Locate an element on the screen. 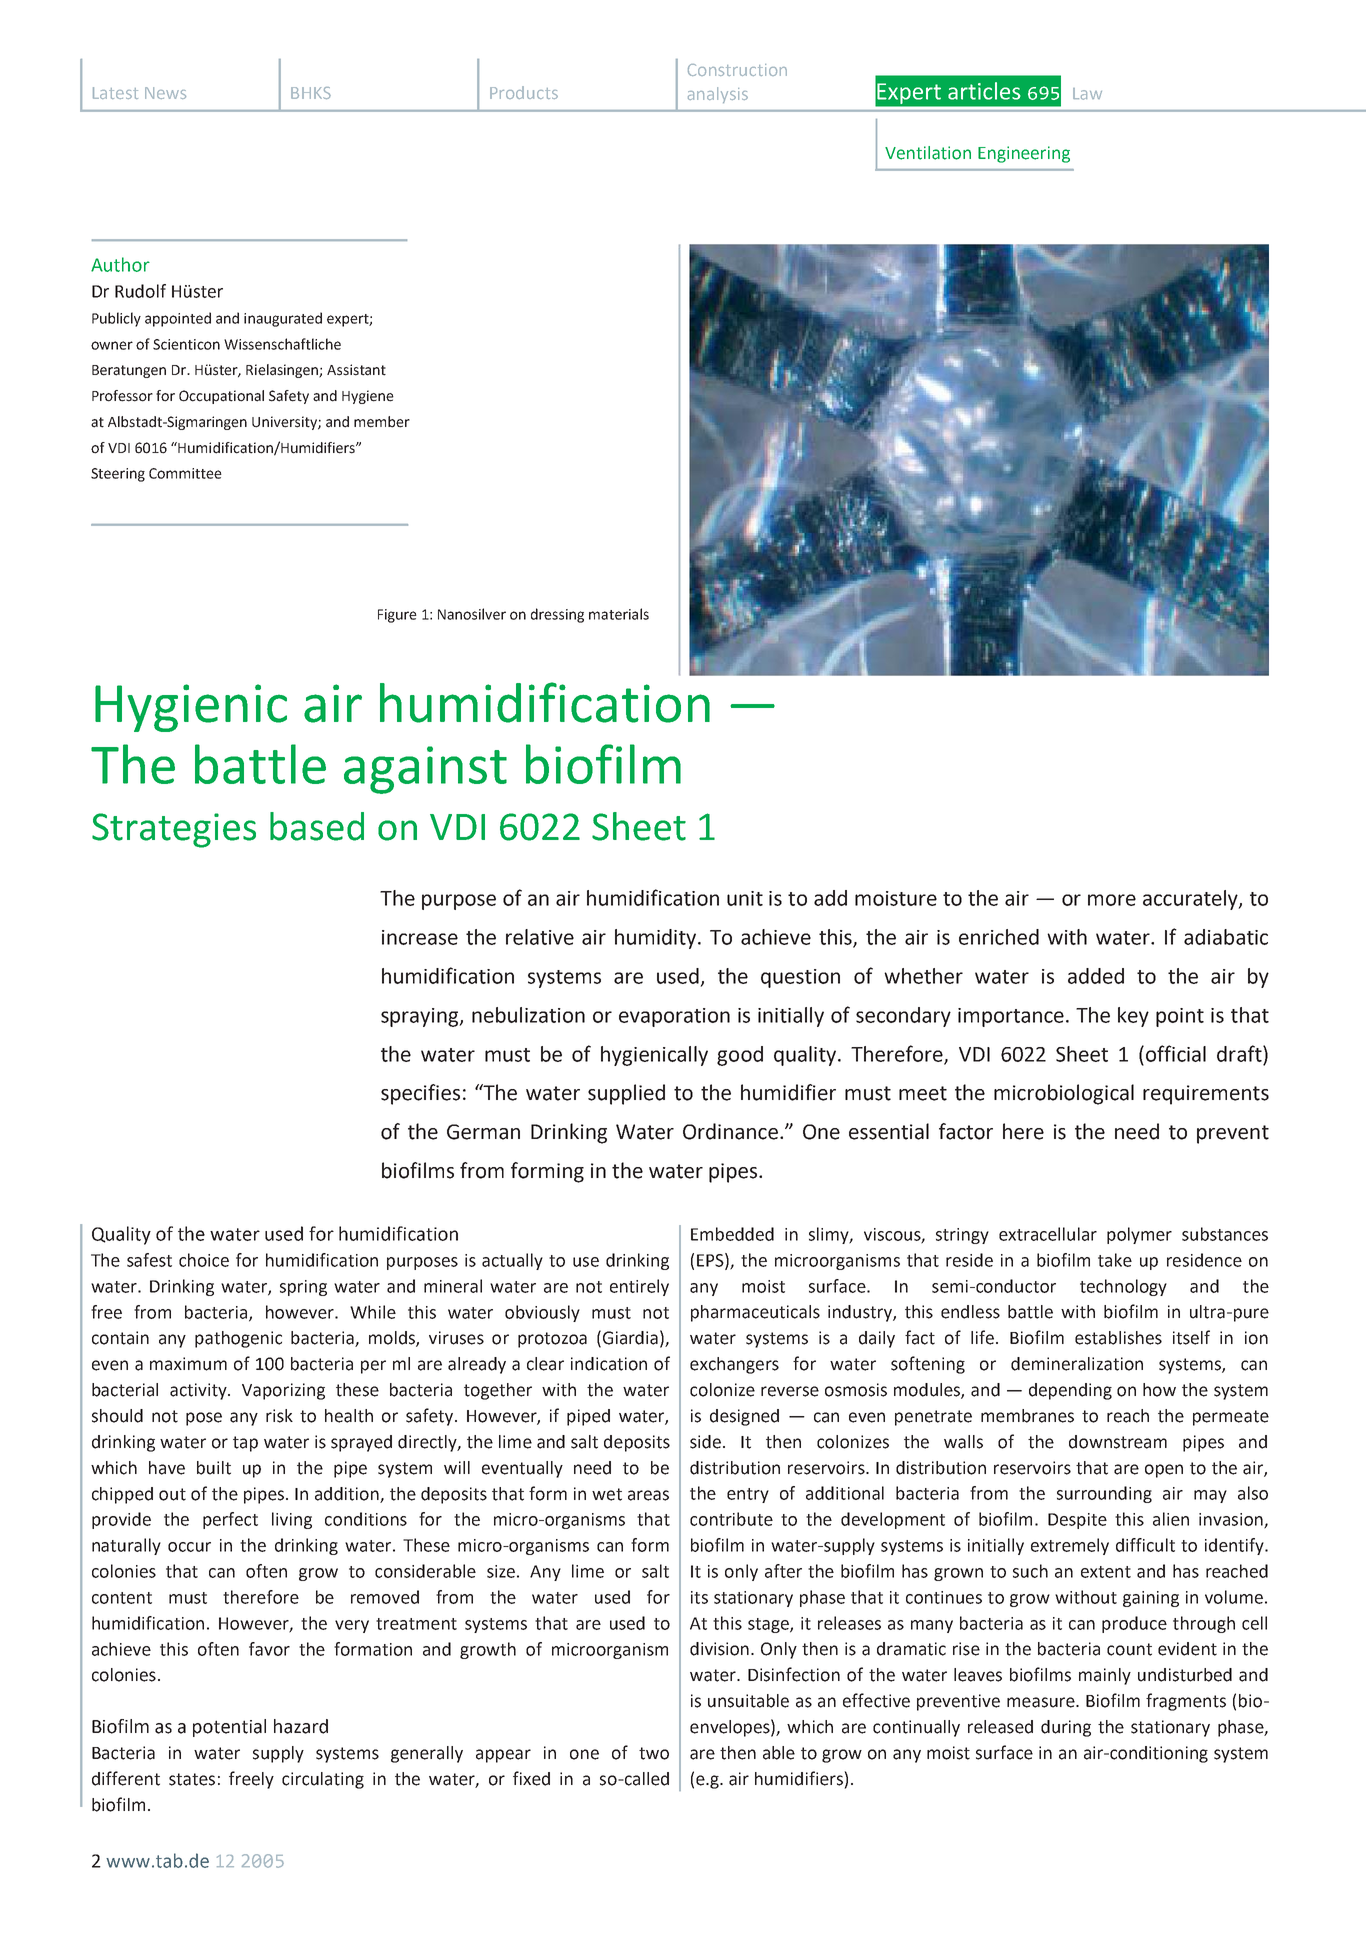 This screenshot has width=1366, height=1934. Engineering is located at coordinates (1024, 154).
